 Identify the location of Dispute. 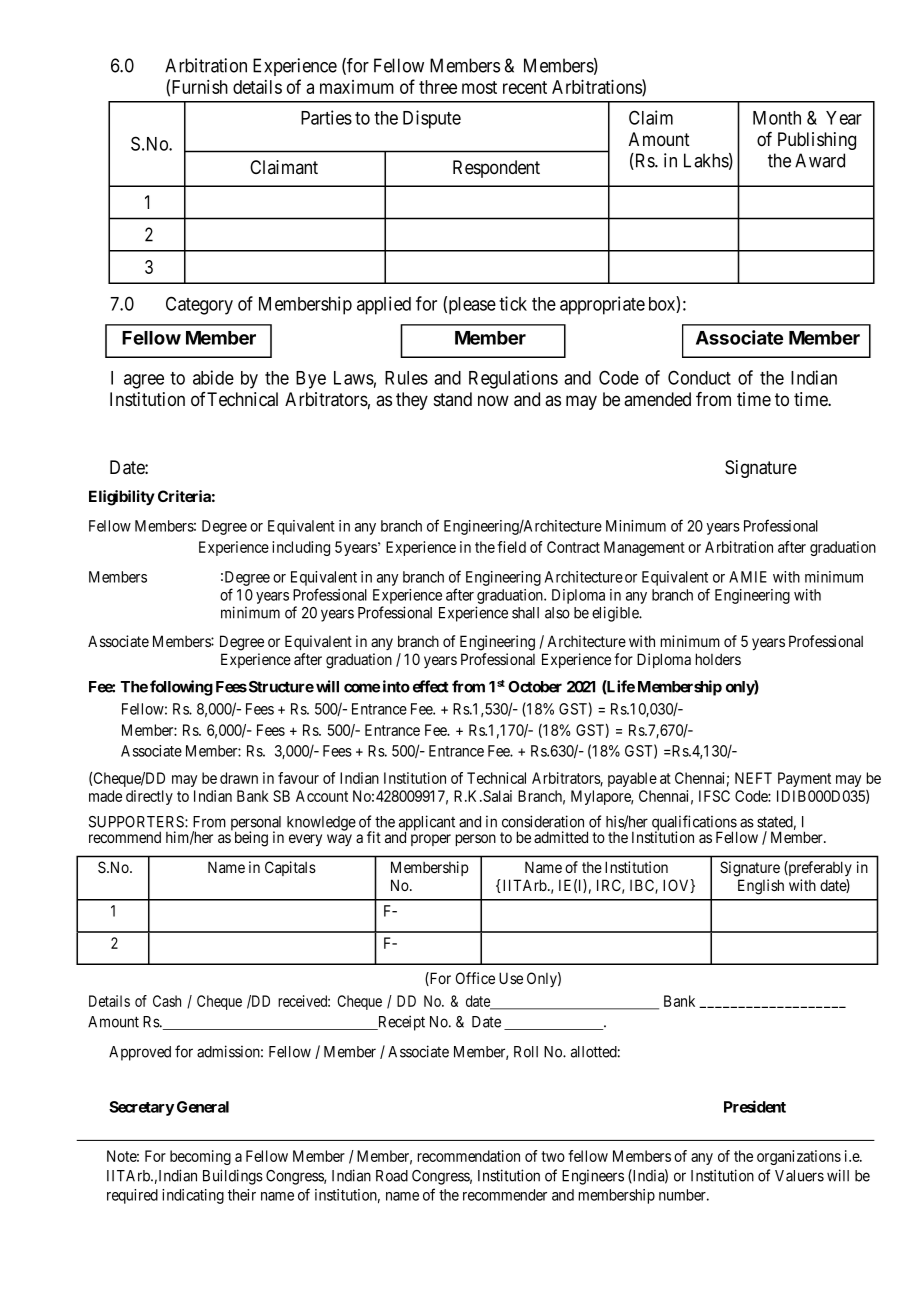
(432, 119).
